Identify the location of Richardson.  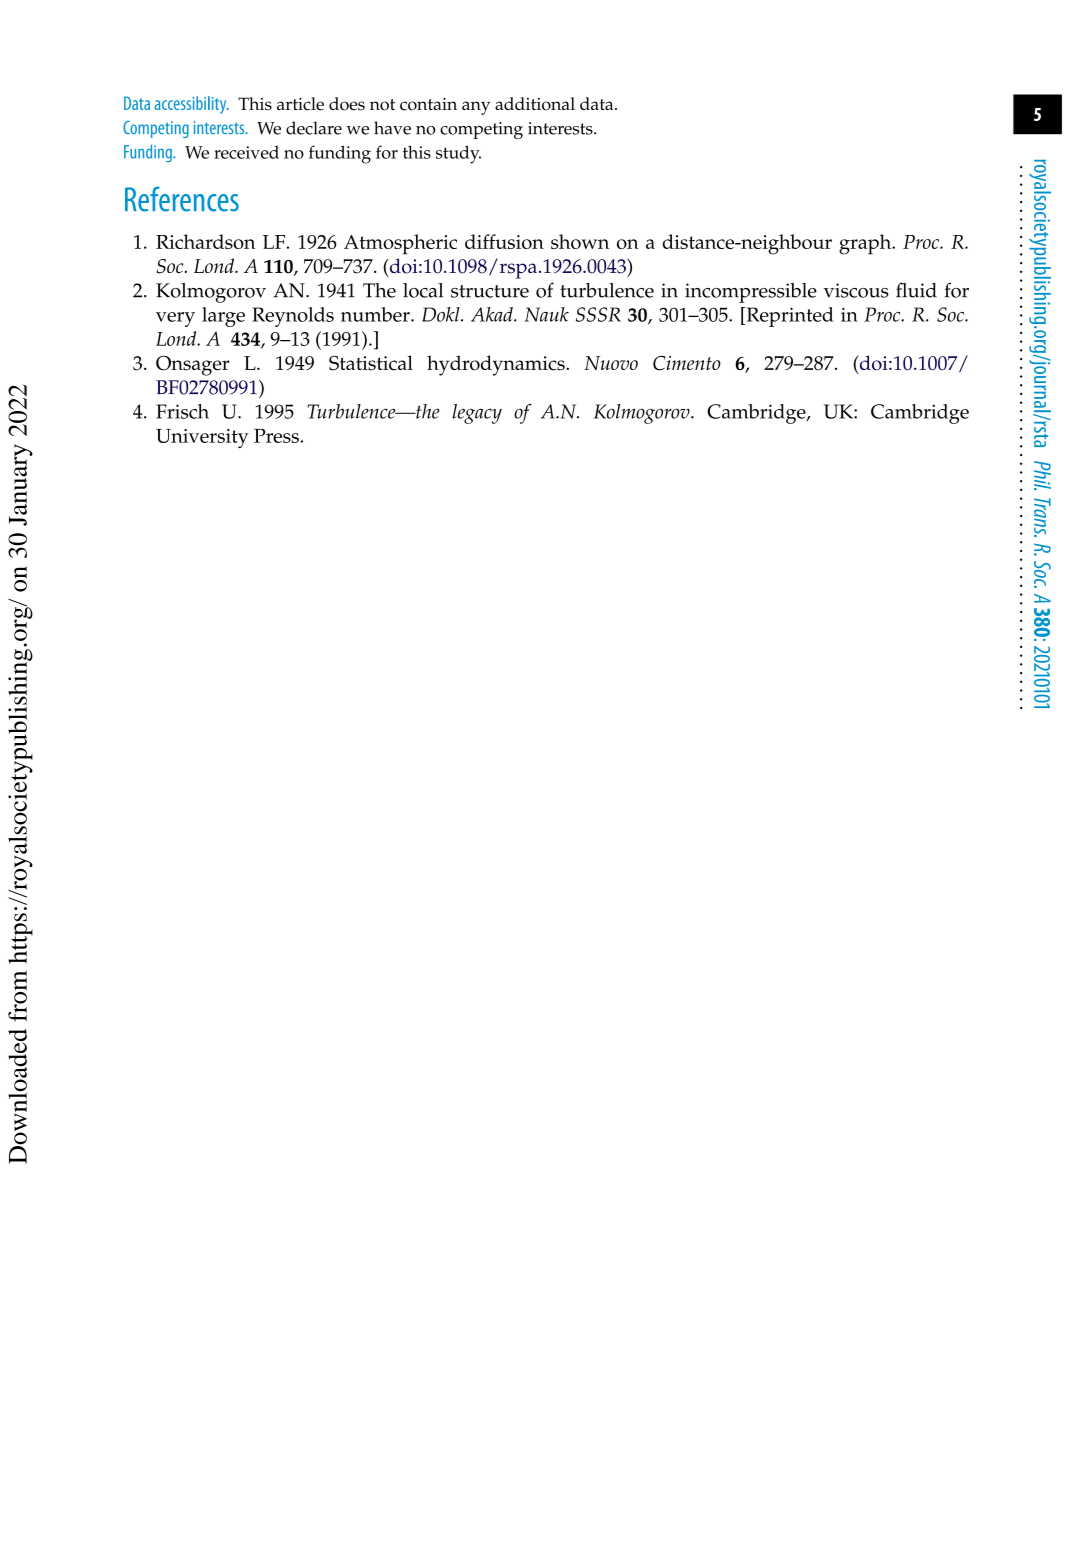
(205, 241).
